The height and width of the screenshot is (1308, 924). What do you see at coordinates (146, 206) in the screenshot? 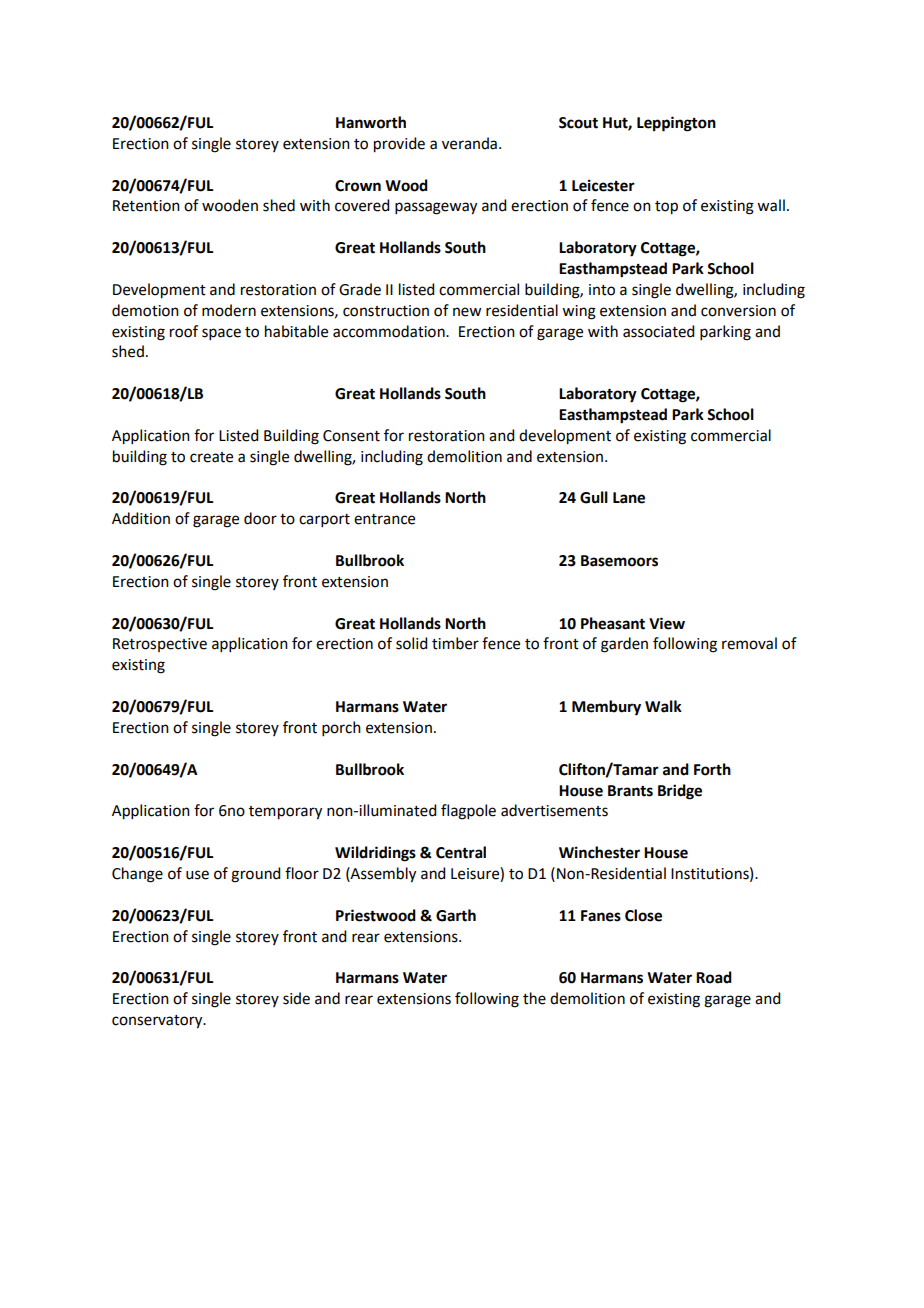
I see `Retention` at bounding box center [146, 206].
